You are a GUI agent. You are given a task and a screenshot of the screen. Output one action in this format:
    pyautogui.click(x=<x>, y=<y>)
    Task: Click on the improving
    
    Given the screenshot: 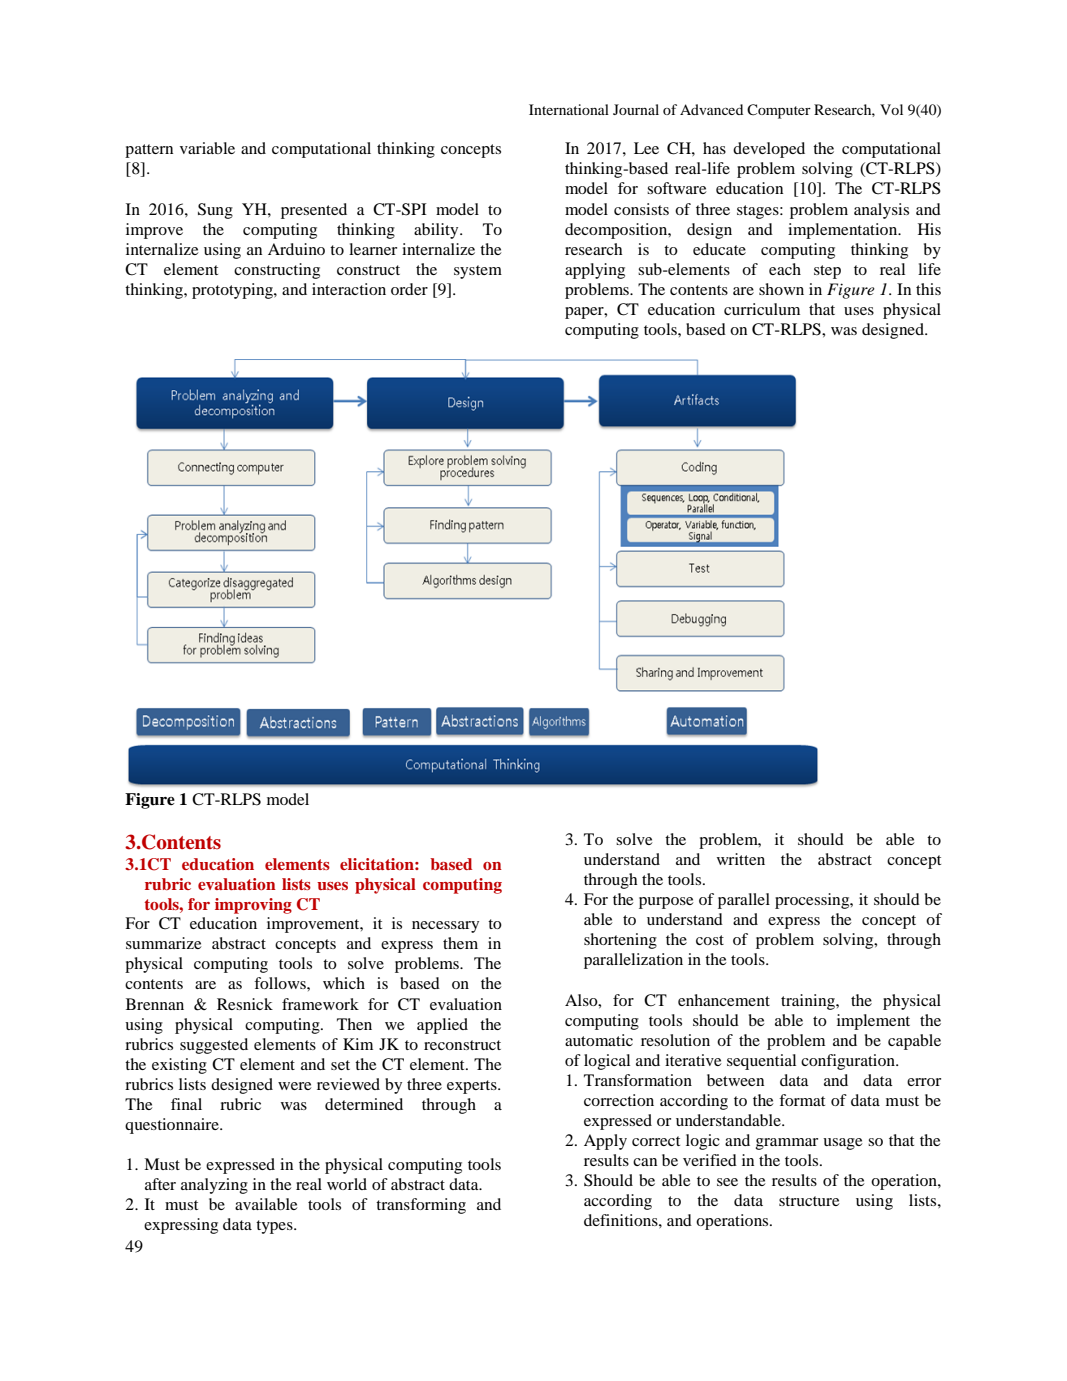 What is the action you would take?
    pyautogui.click(x=253, y=906)
